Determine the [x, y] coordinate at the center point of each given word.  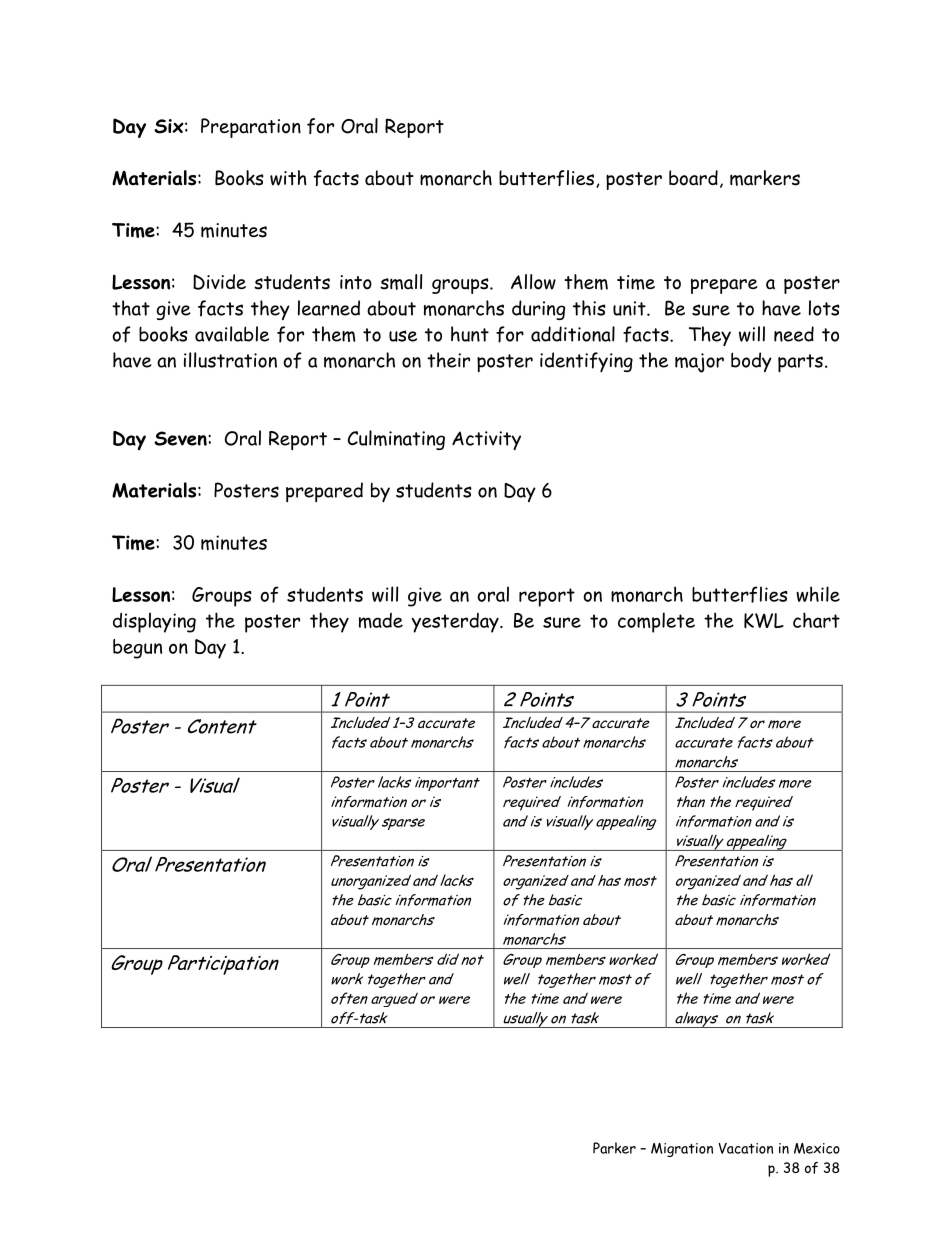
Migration [682, 1150]
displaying [154, 622]
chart [816, 620]
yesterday [456, 623]
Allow [533, 282]
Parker [614, 1148]
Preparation [251, 128]
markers [765, 178]
